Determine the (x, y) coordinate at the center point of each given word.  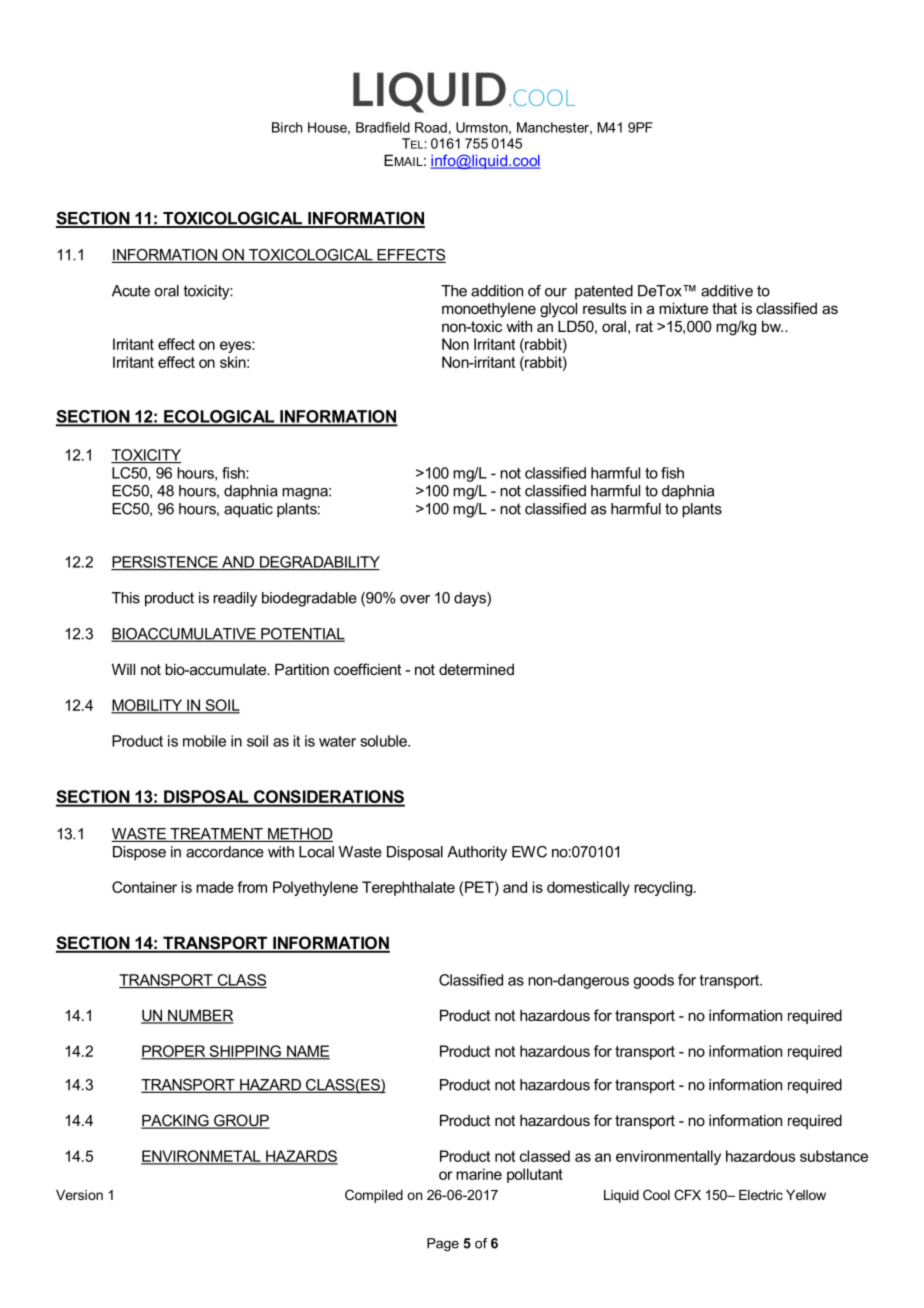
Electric (761, 1195)
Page (443, 1245)
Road (431, 127)
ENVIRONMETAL (202, 1157)
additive (727, 291)
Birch (287, 127)
